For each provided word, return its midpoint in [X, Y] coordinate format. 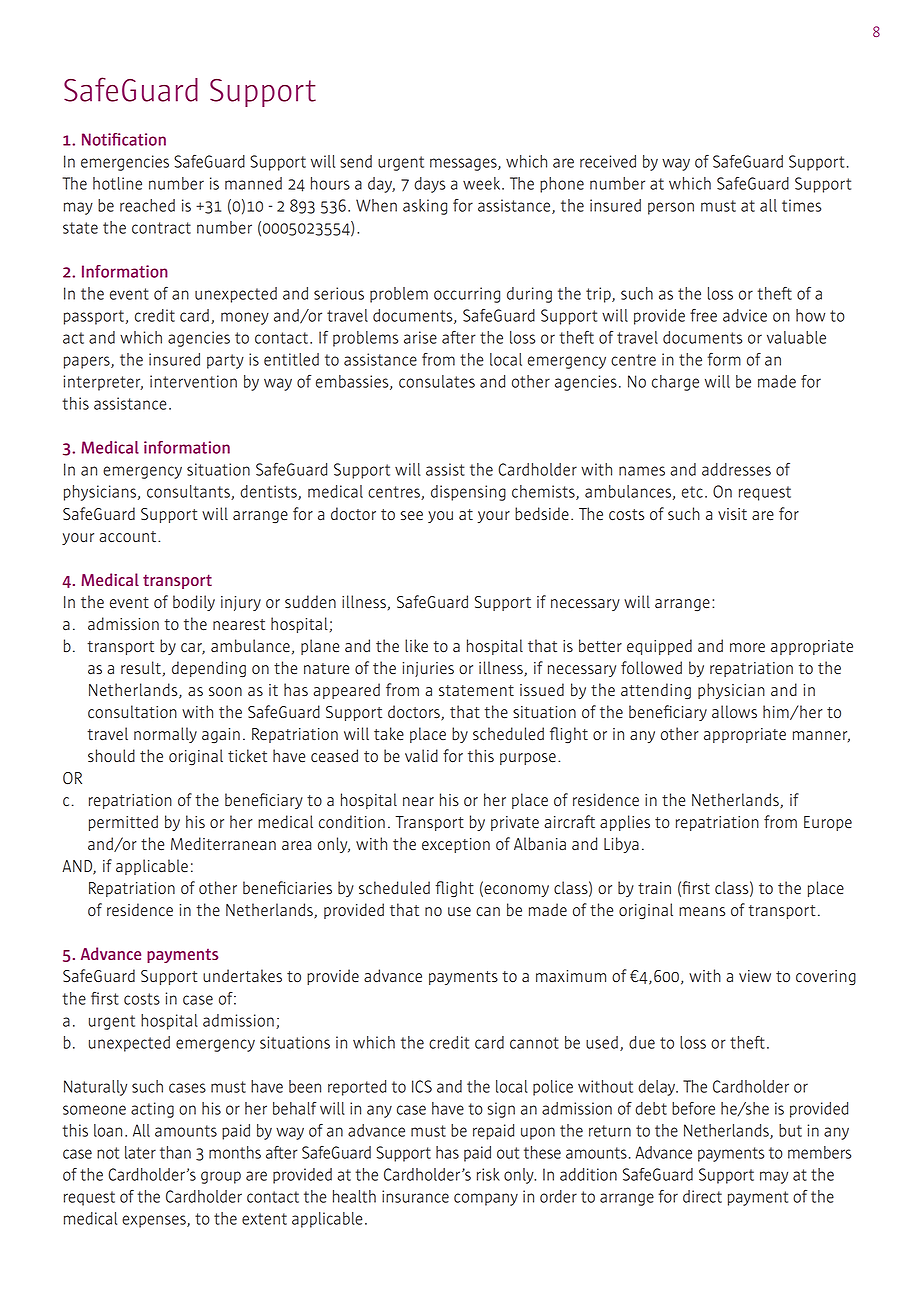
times [801, 205]
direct [702, 1196]
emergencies [125, 163]
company [486, 1199]
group [221, 1177]
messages [464, 164]
